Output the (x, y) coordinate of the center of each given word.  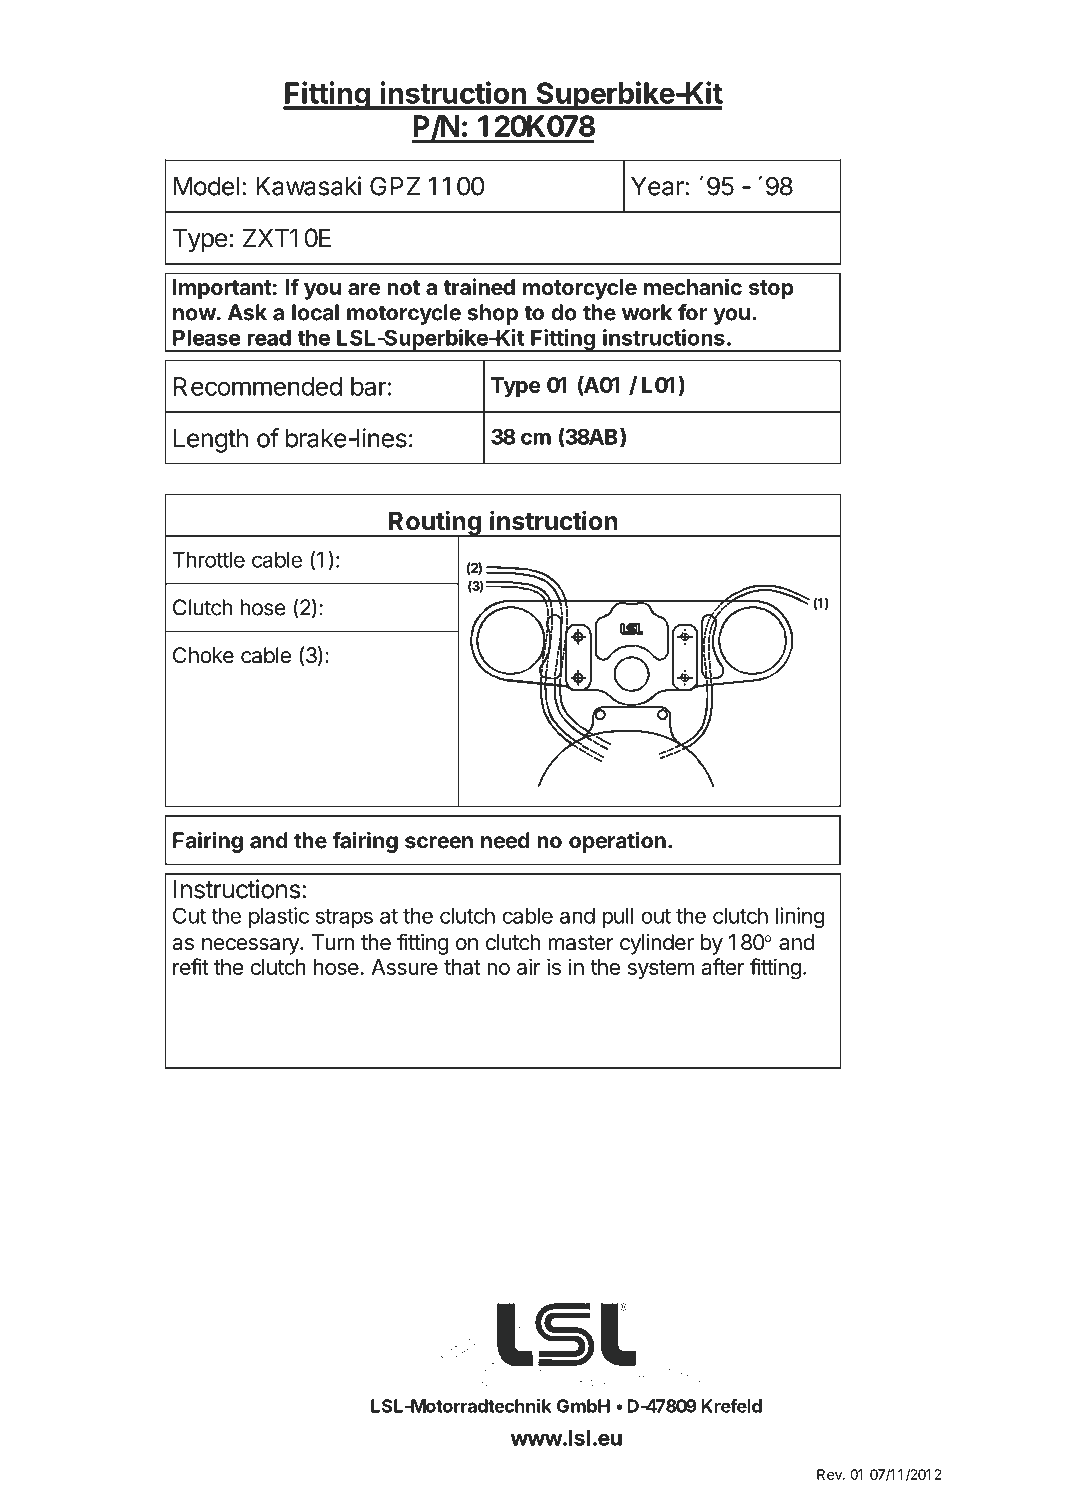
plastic (279, 917)
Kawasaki (308, 186)
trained (479, 286)
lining (800, 917)
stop (771, 290)
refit (191, 966)
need (505, 840)
